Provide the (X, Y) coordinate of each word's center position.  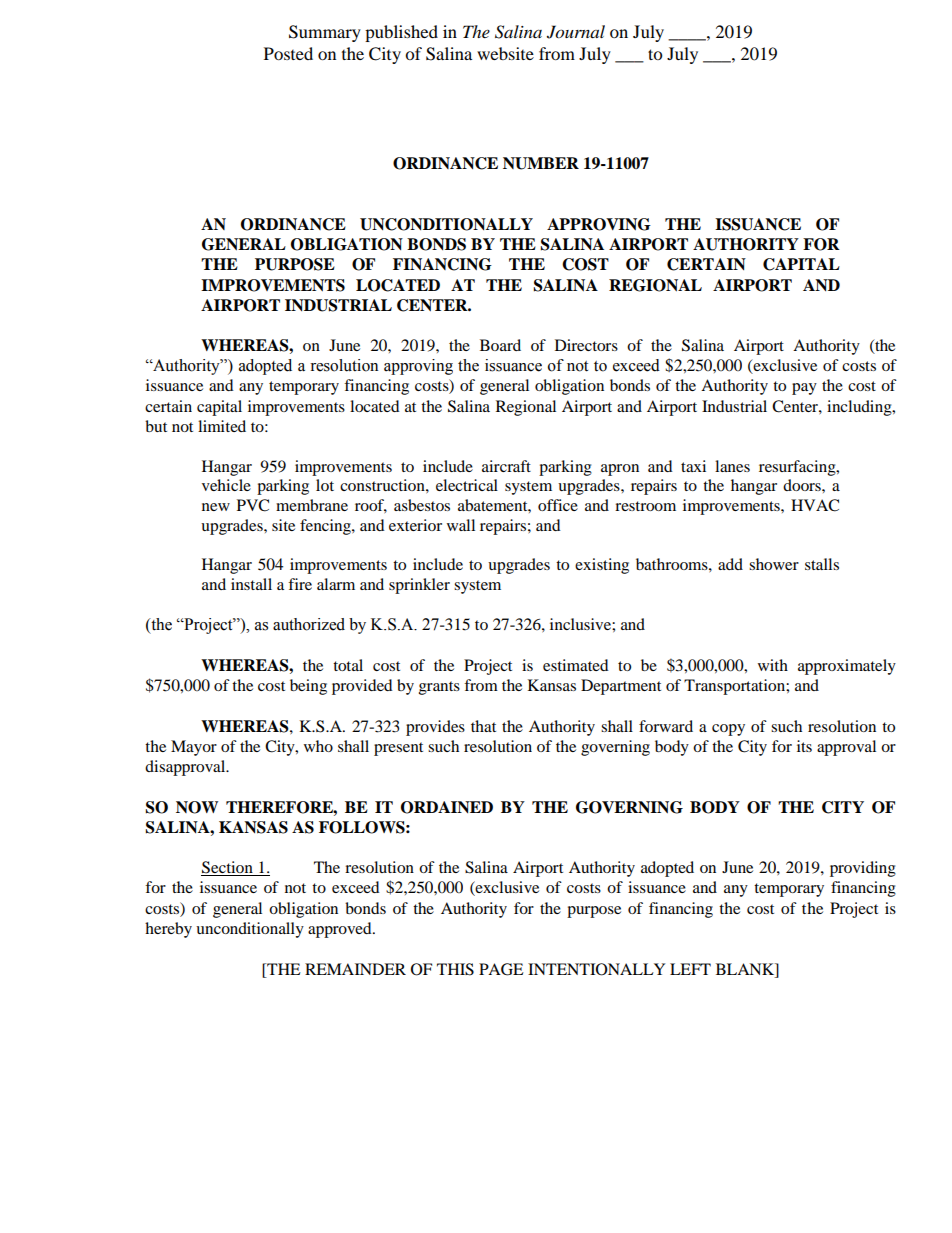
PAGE (501, 969)
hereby (168, 930)
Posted (288, 53)
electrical (467, 485)
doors (803, 485)
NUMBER (541, 163)
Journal (576, 32)
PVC (253, 505)
